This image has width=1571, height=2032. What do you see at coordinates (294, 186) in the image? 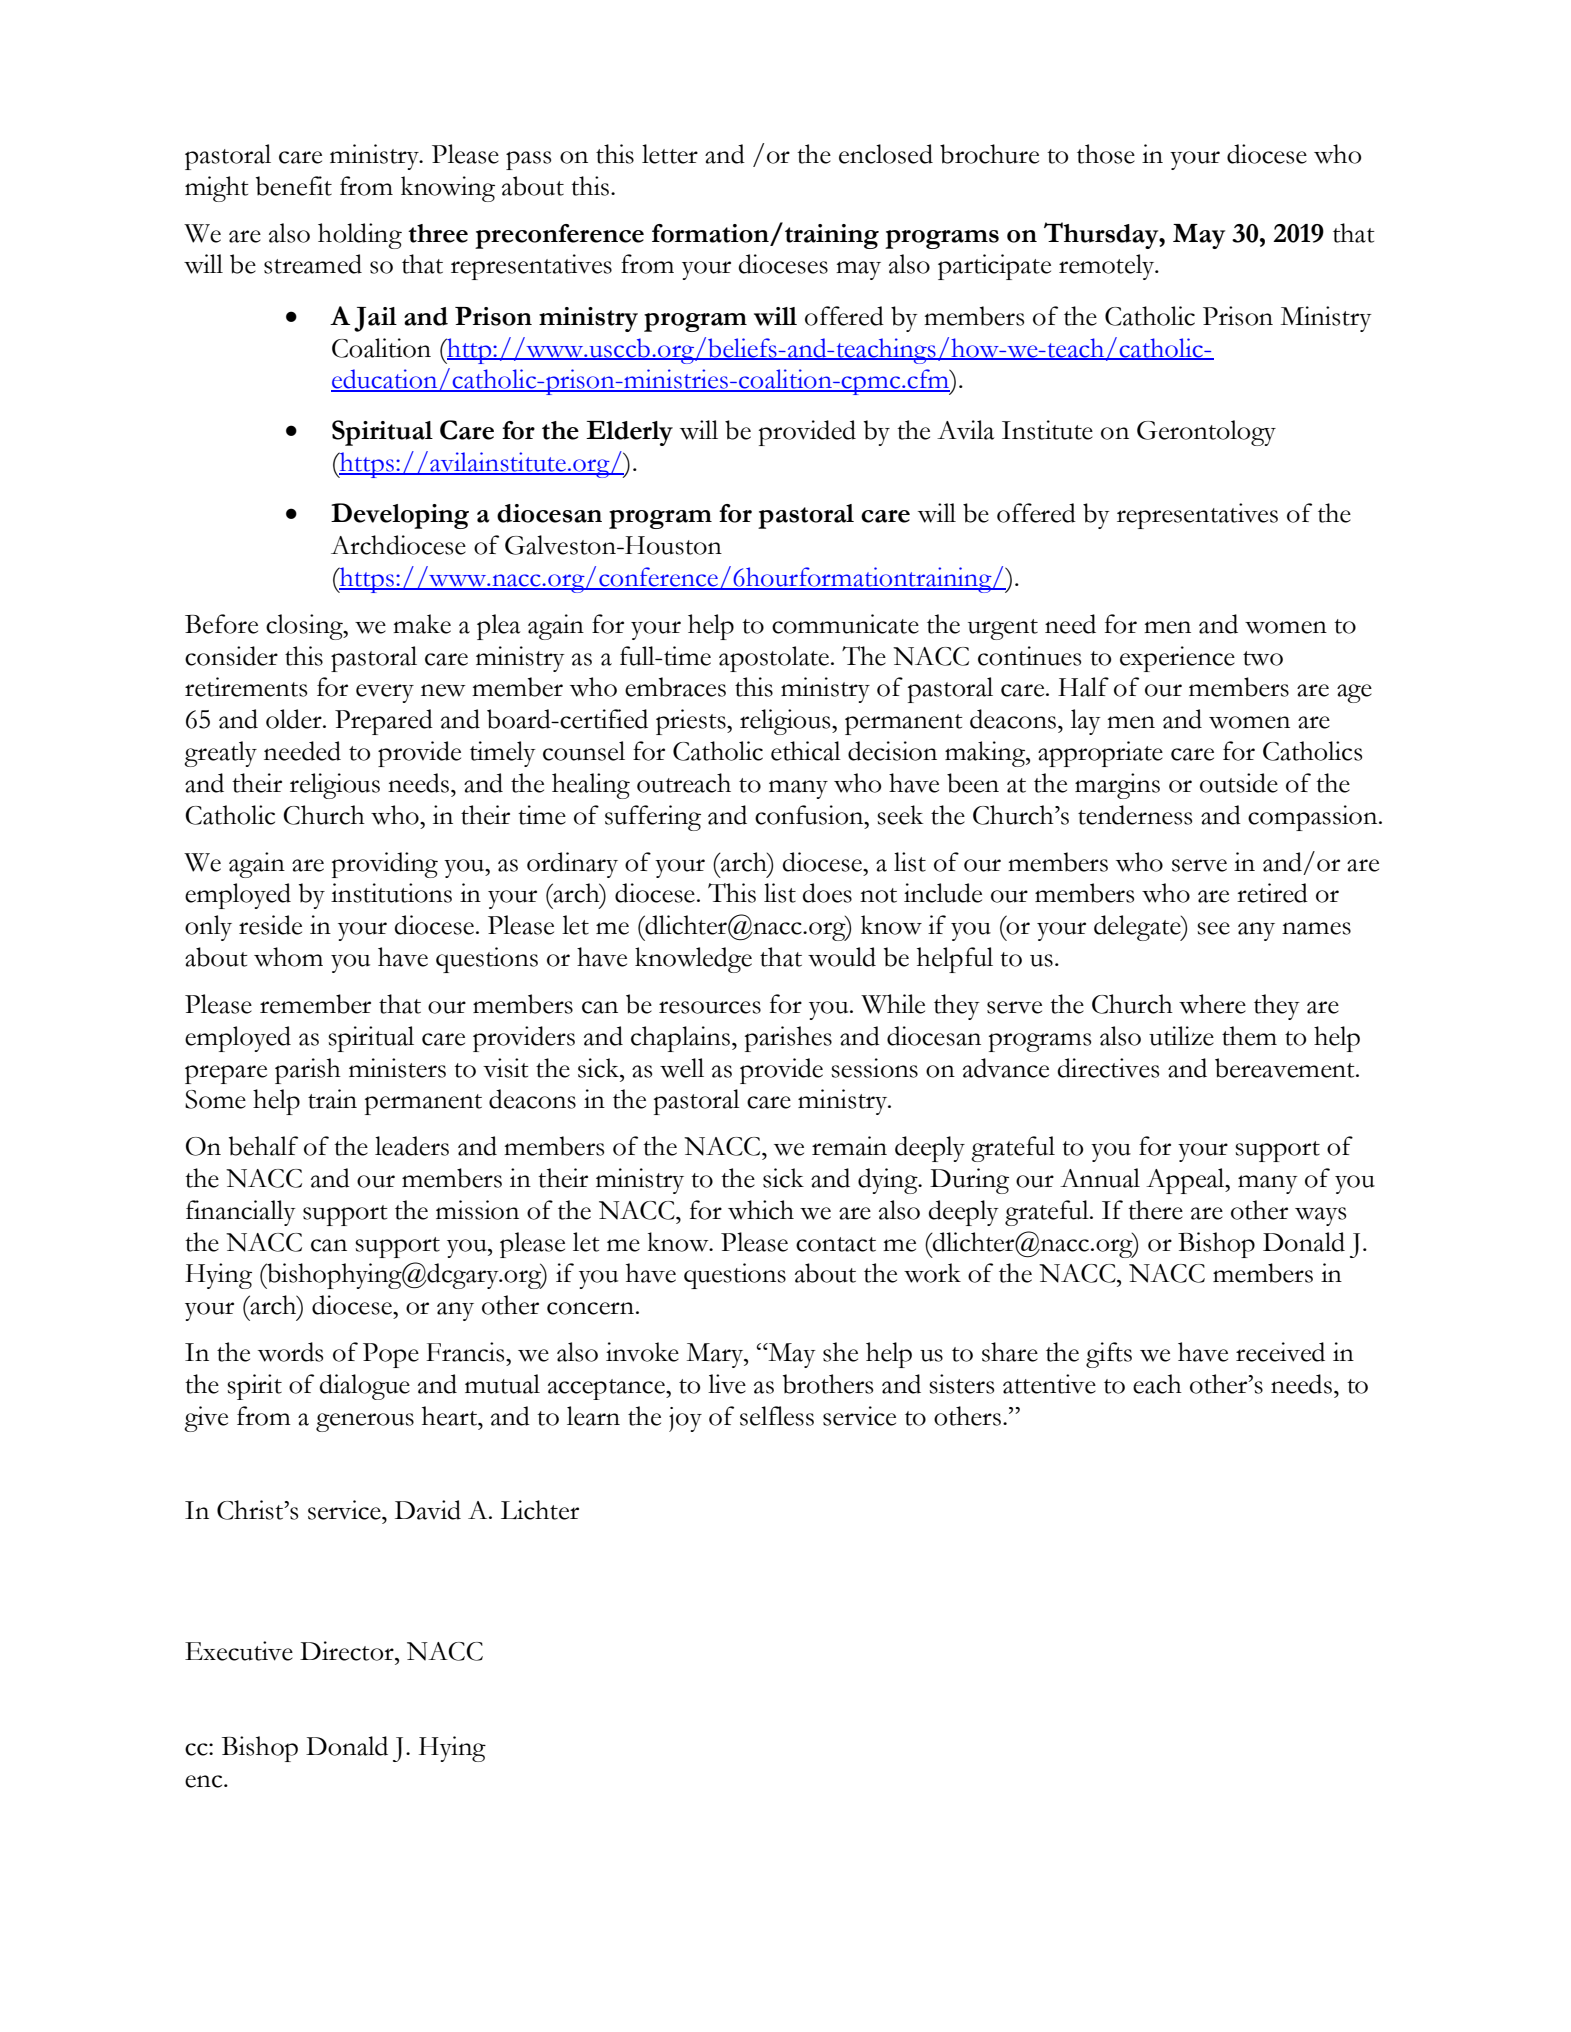
I see `benefit` at bounding box center [294, 186].
